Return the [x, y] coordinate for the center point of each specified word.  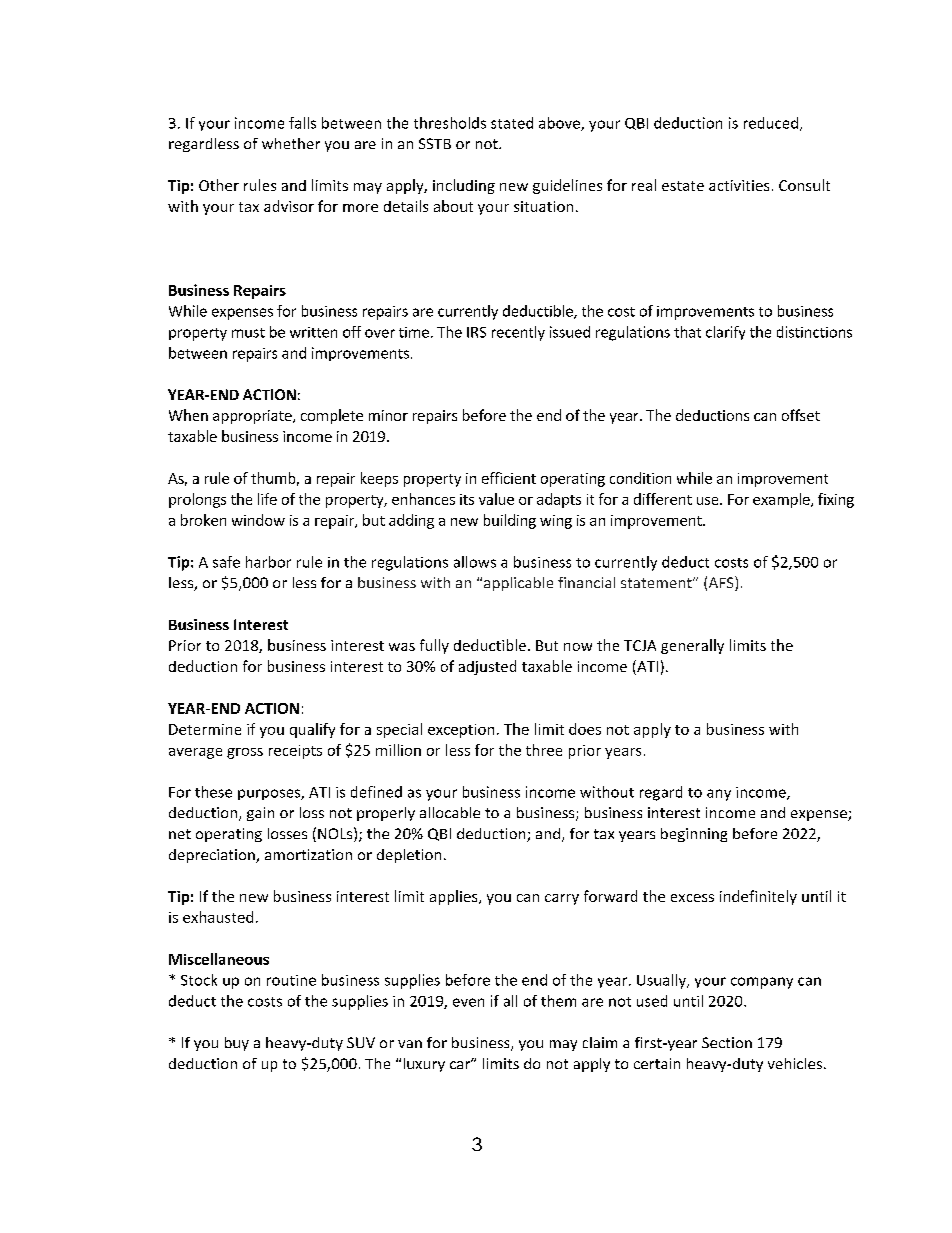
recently [518, 333]
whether [291, 143]
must [248, 333]
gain [260, 814]
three [544, 750]
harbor [268, 562]
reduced [772, 124]
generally [692, 646]
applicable [518, 584]
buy [237, 1044]
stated [512, 123]
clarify [725, 333]
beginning [694, 835]
